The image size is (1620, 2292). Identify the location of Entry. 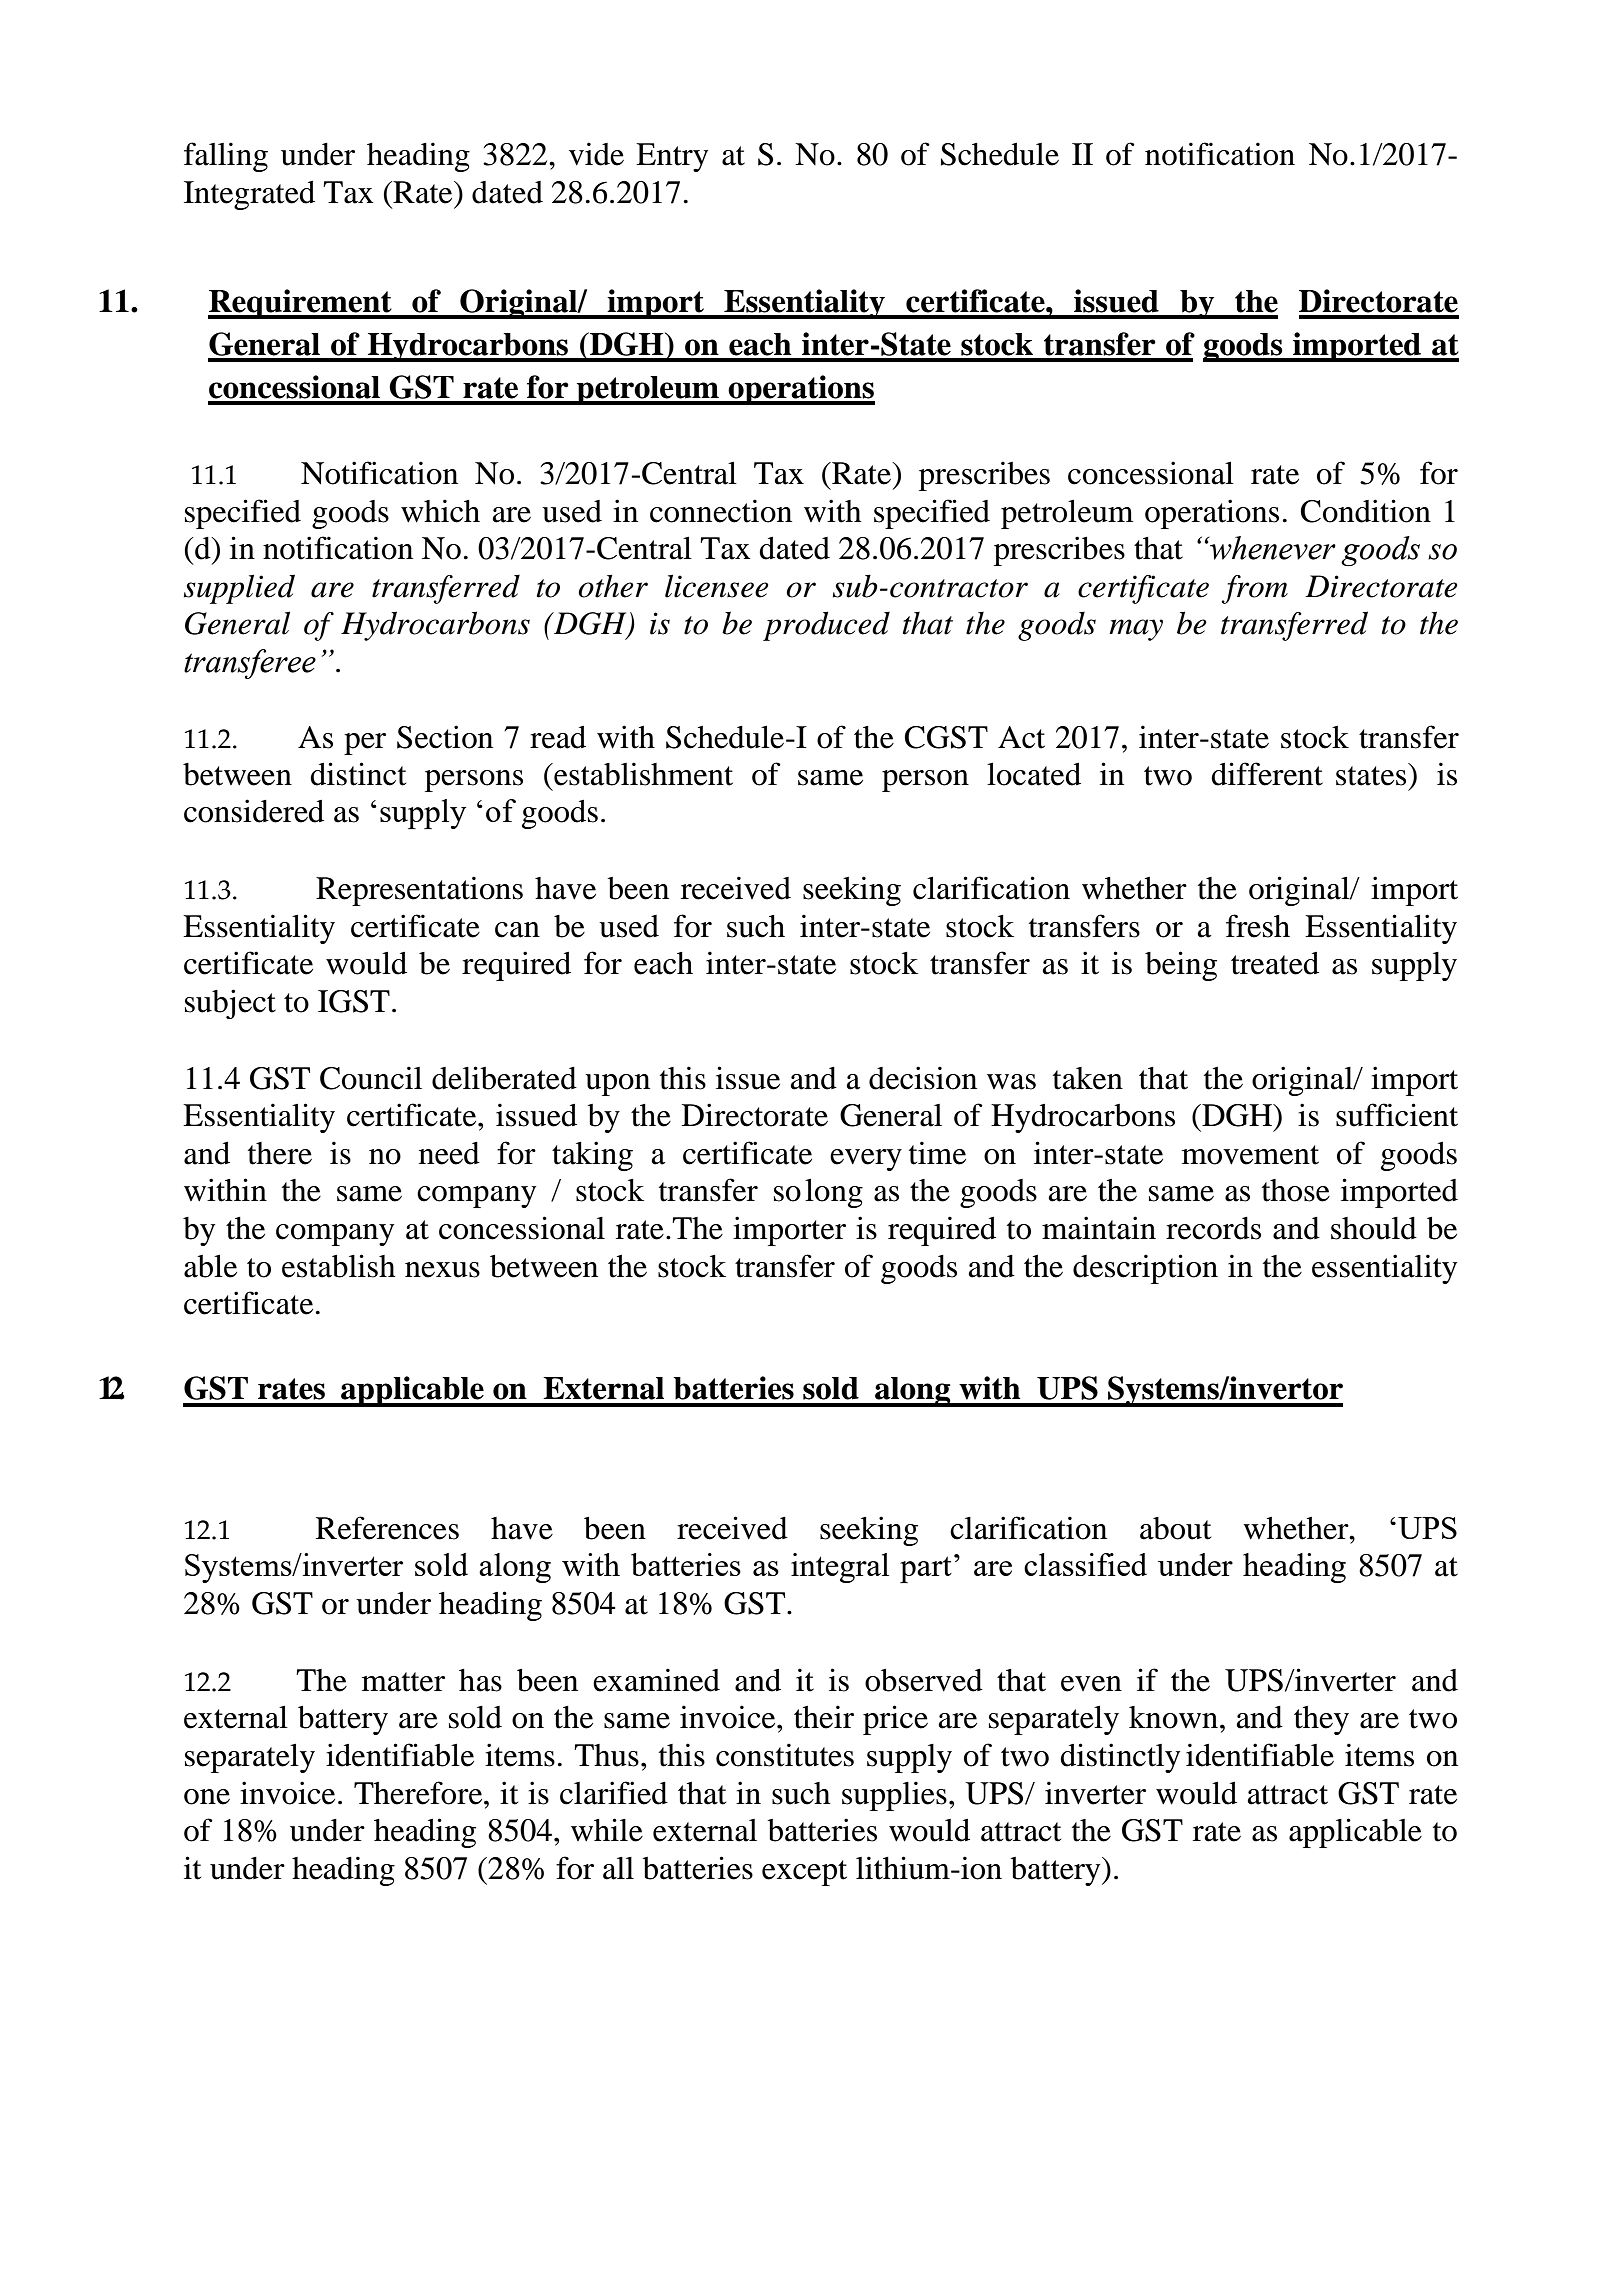
(672, 157).
